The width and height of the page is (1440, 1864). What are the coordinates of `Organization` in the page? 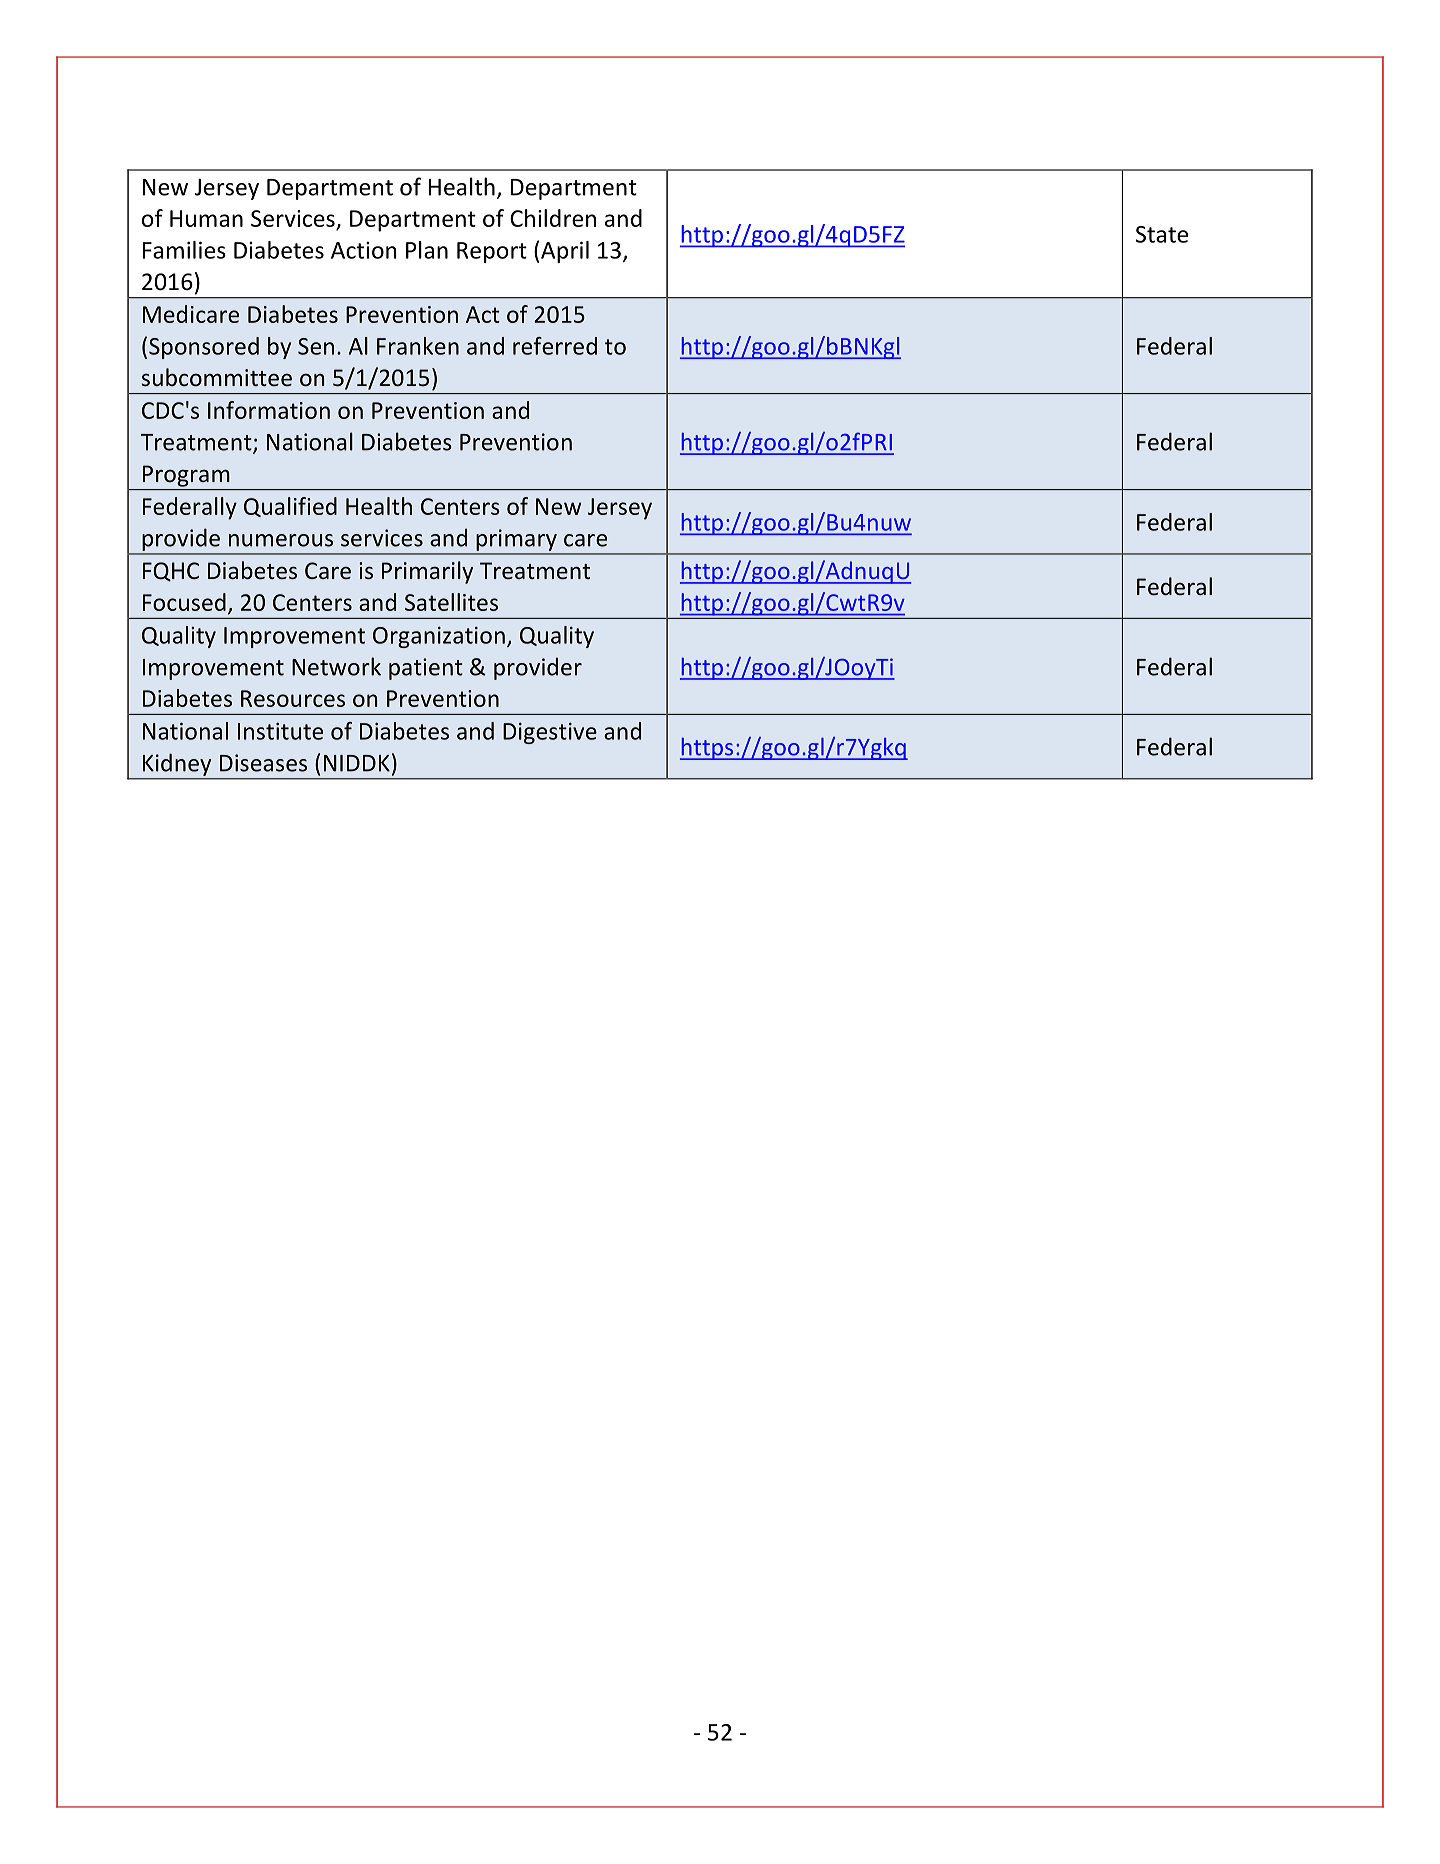 It's located at (439, 637).
